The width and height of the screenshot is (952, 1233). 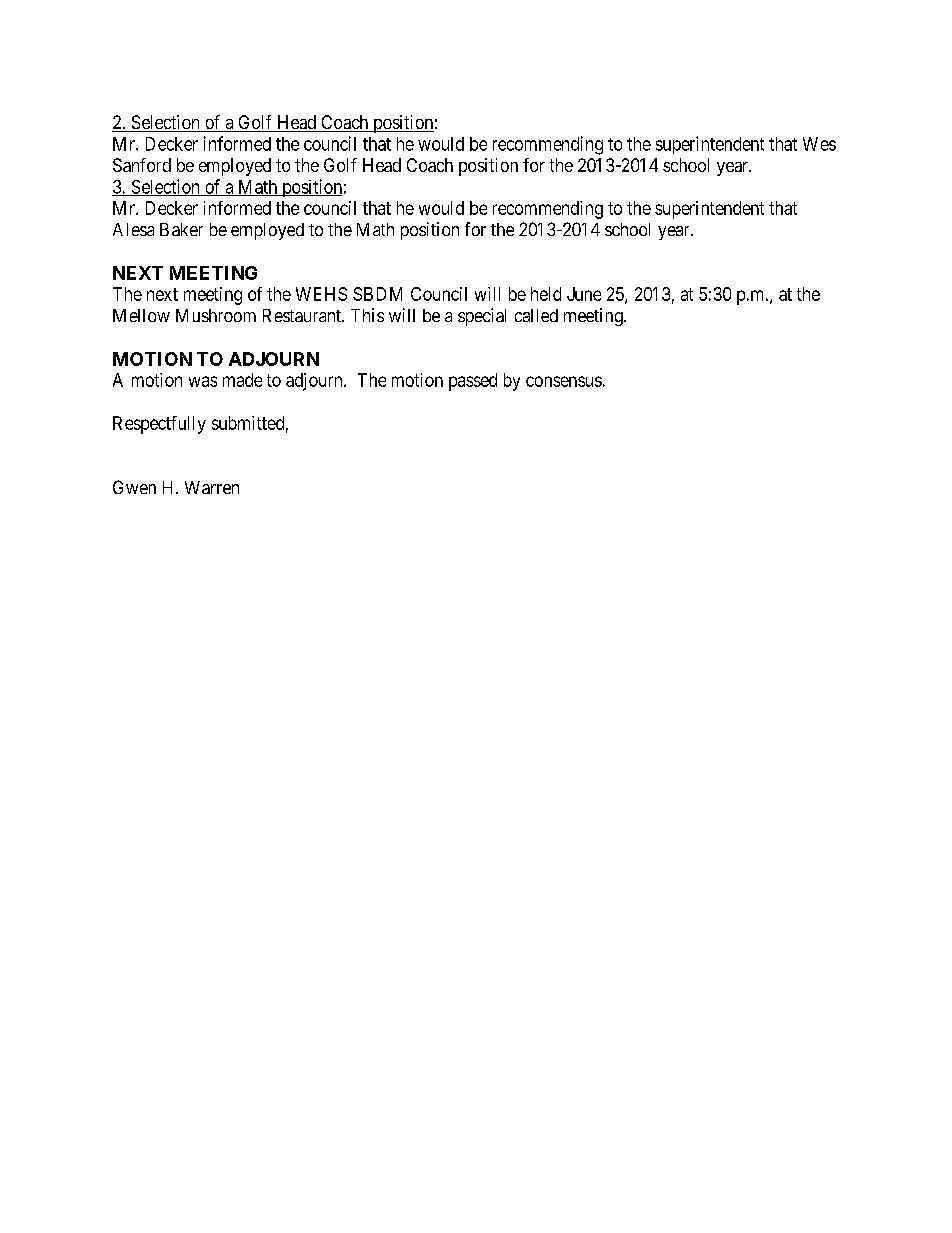 I want to click on held, so click(x=546, y=294).
